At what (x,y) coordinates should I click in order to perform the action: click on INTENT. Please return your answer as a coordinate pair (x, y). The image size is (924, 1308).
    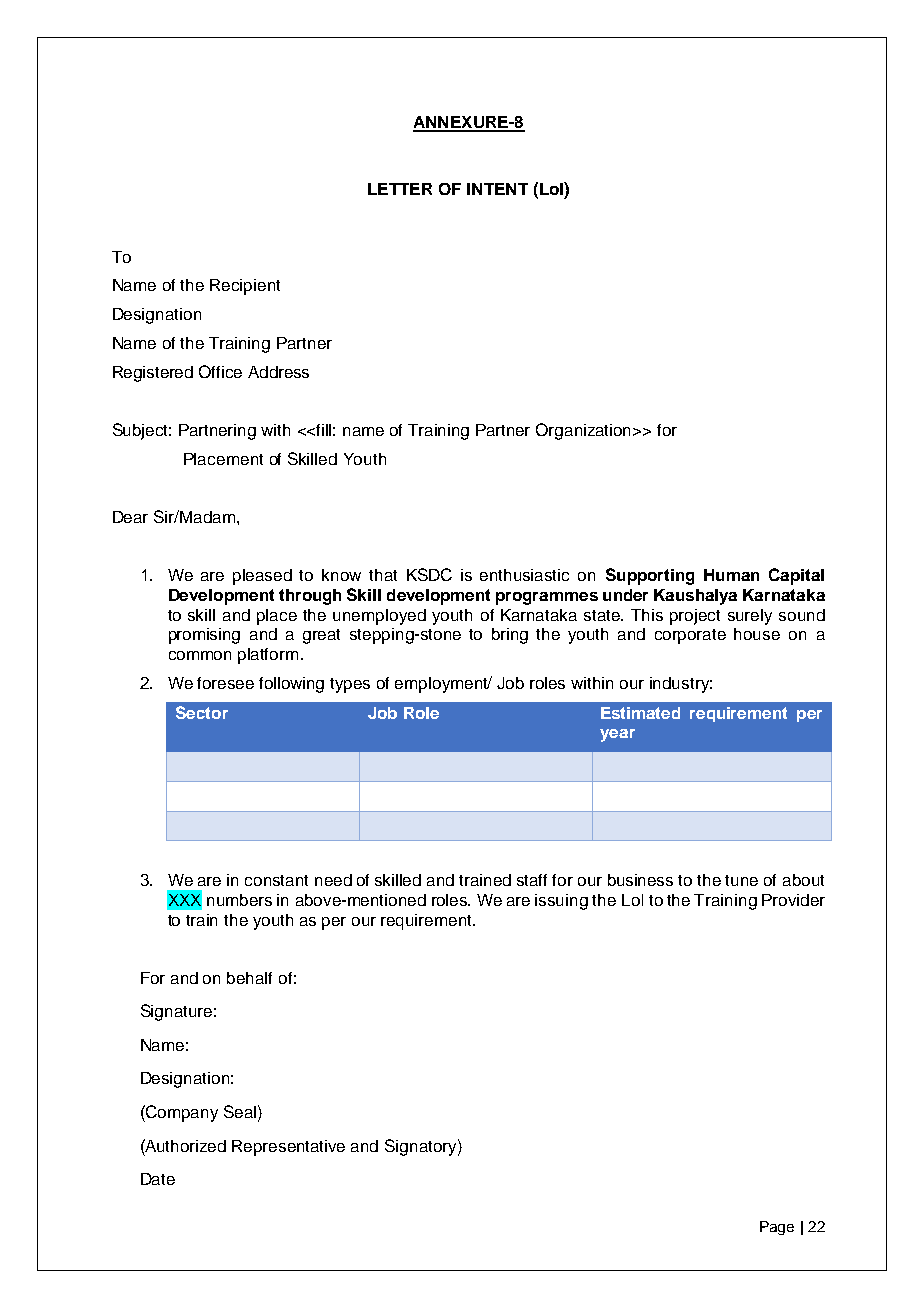
    Looking at the image, I should click on (497, 189).
